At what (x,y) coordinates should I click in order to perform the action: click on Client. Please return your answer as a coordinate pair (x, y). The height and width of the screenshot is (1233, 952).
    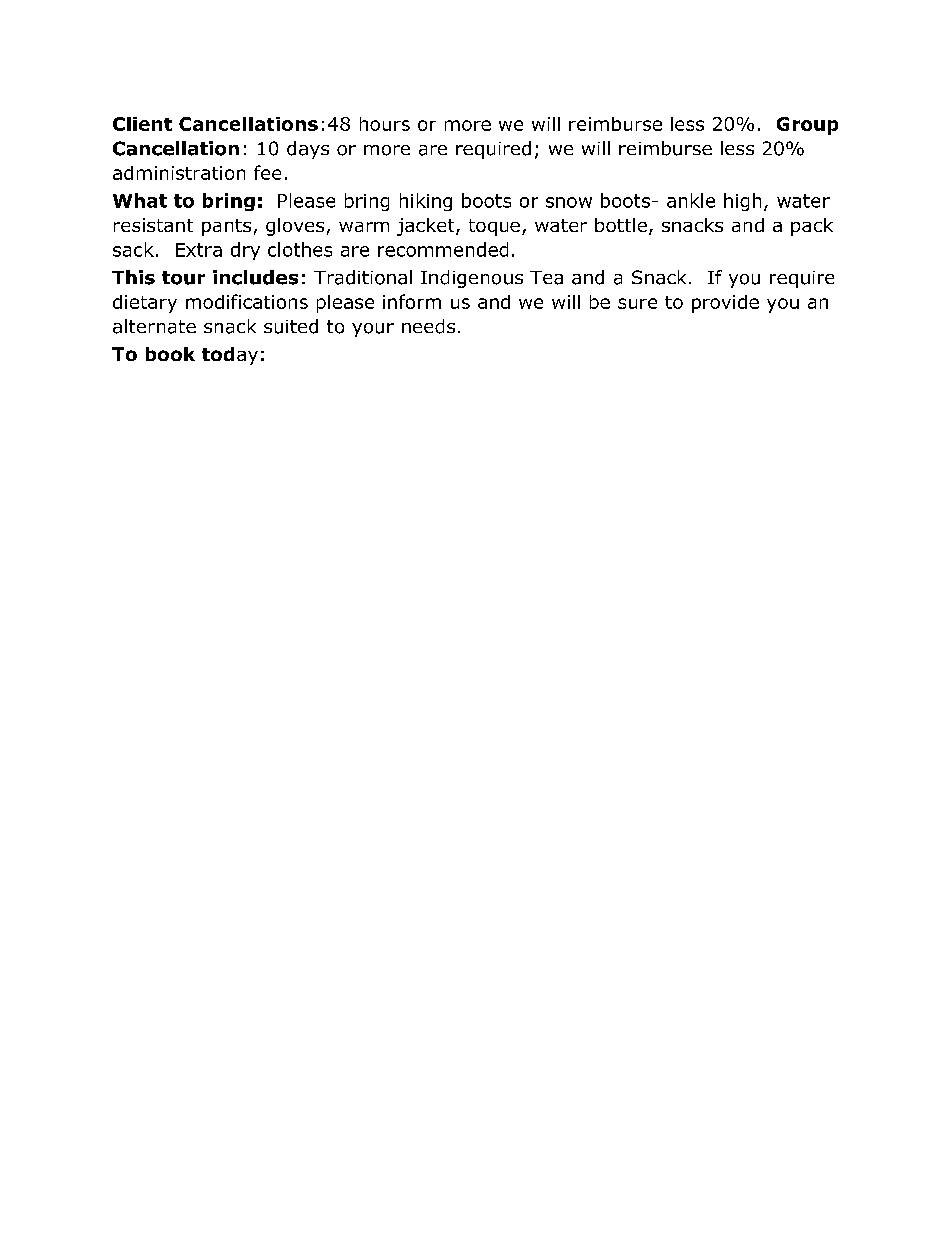
    Looking at the image, I should click on (142, 124).
